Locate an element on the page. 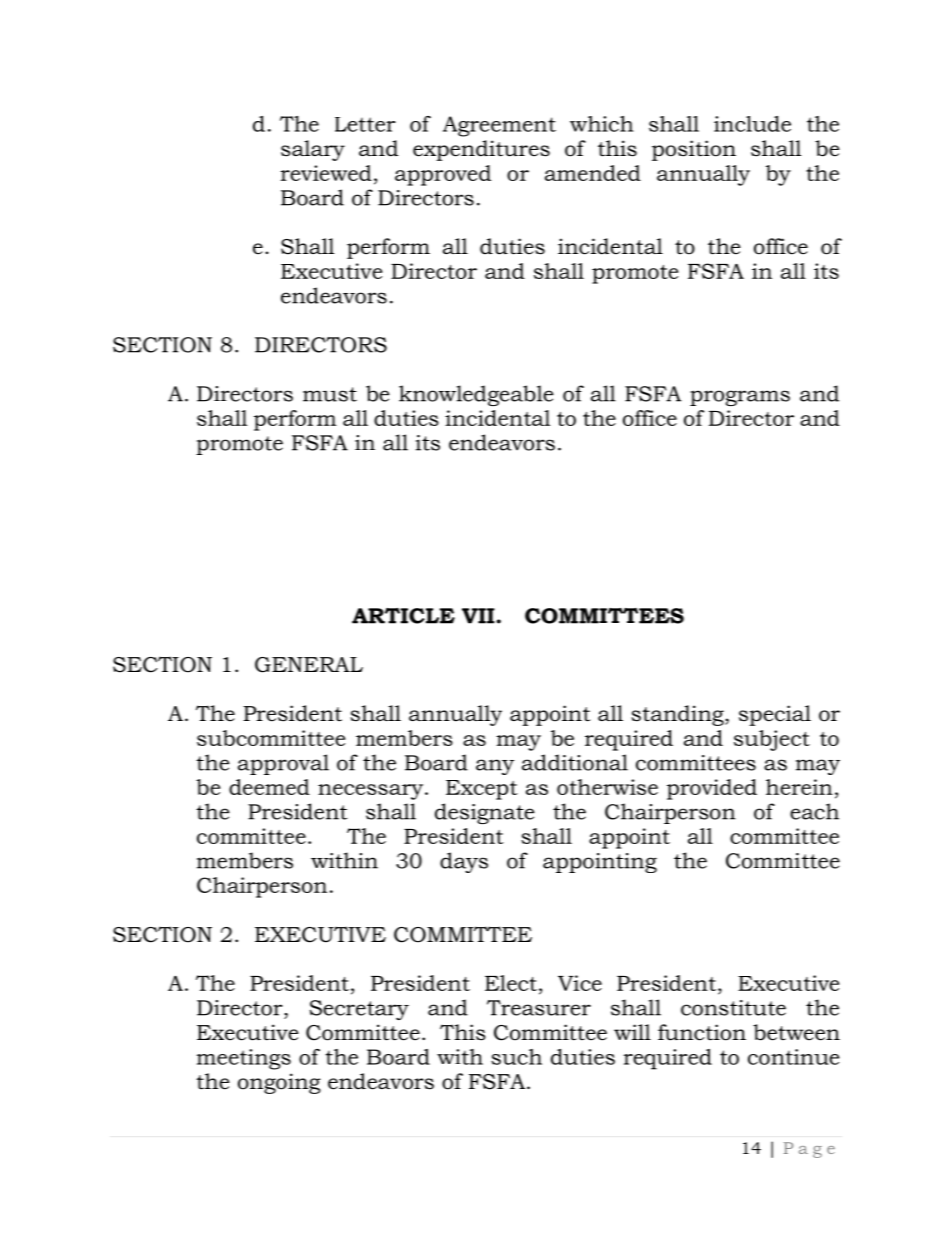  include is located at coordinates (752, 124).
